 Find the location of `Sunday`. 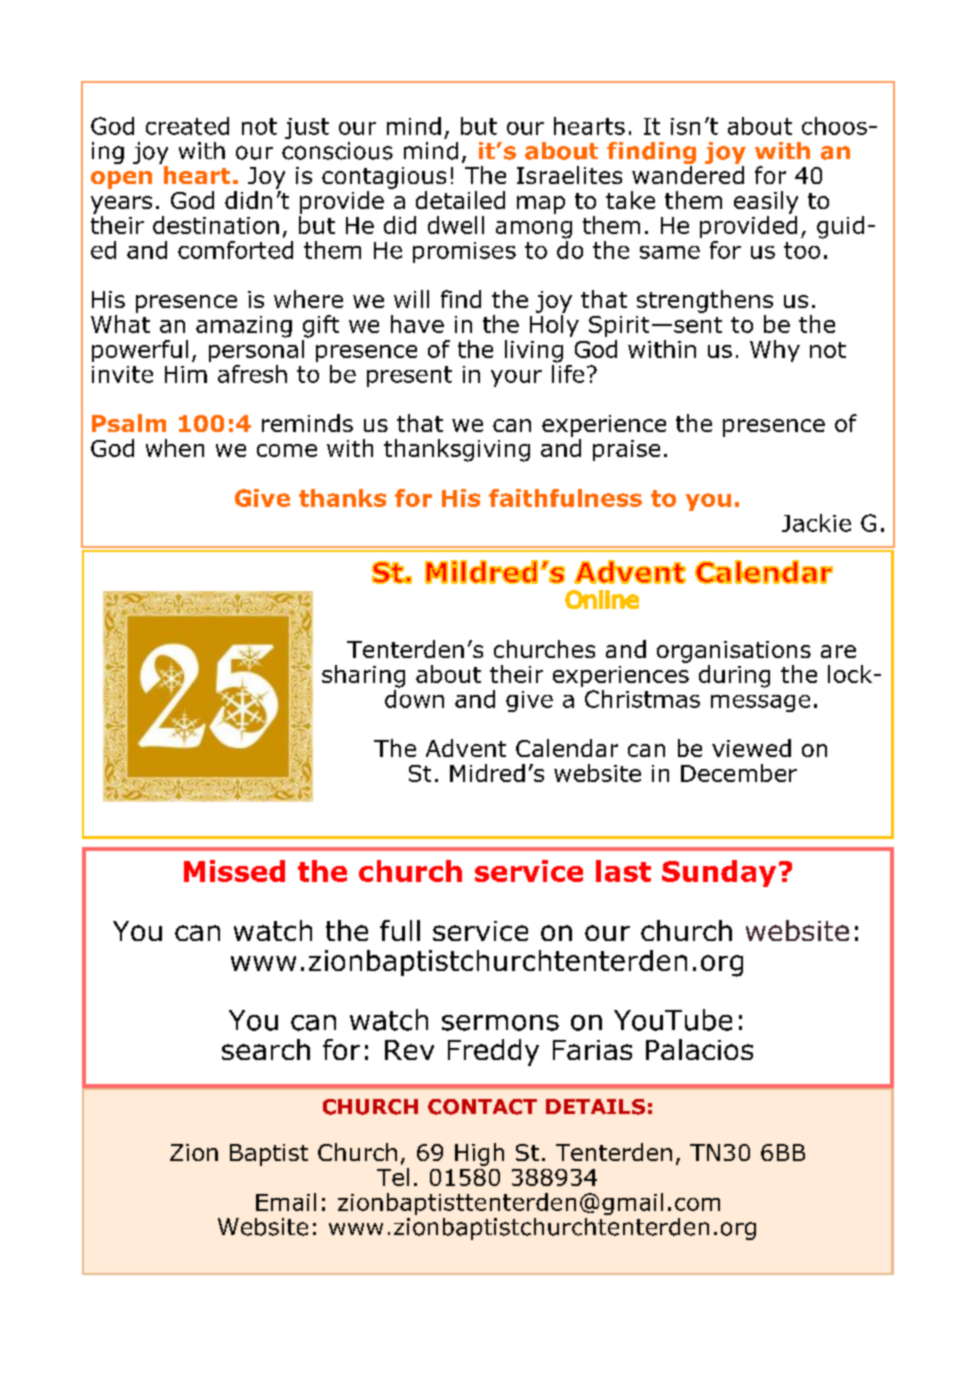

Sunday is located at coordinates (719, 873).
